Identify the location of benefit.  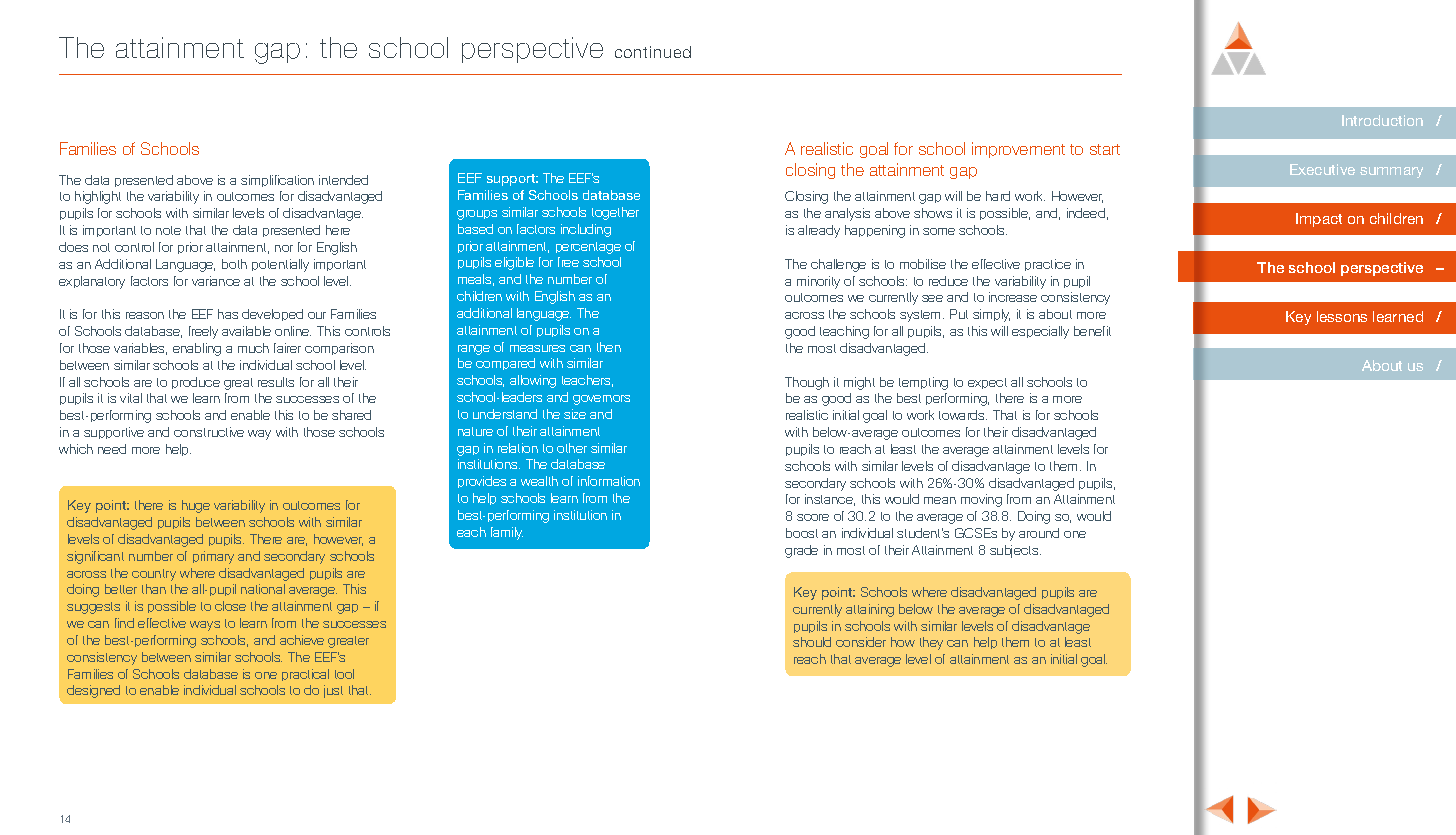
(1092, 331).
